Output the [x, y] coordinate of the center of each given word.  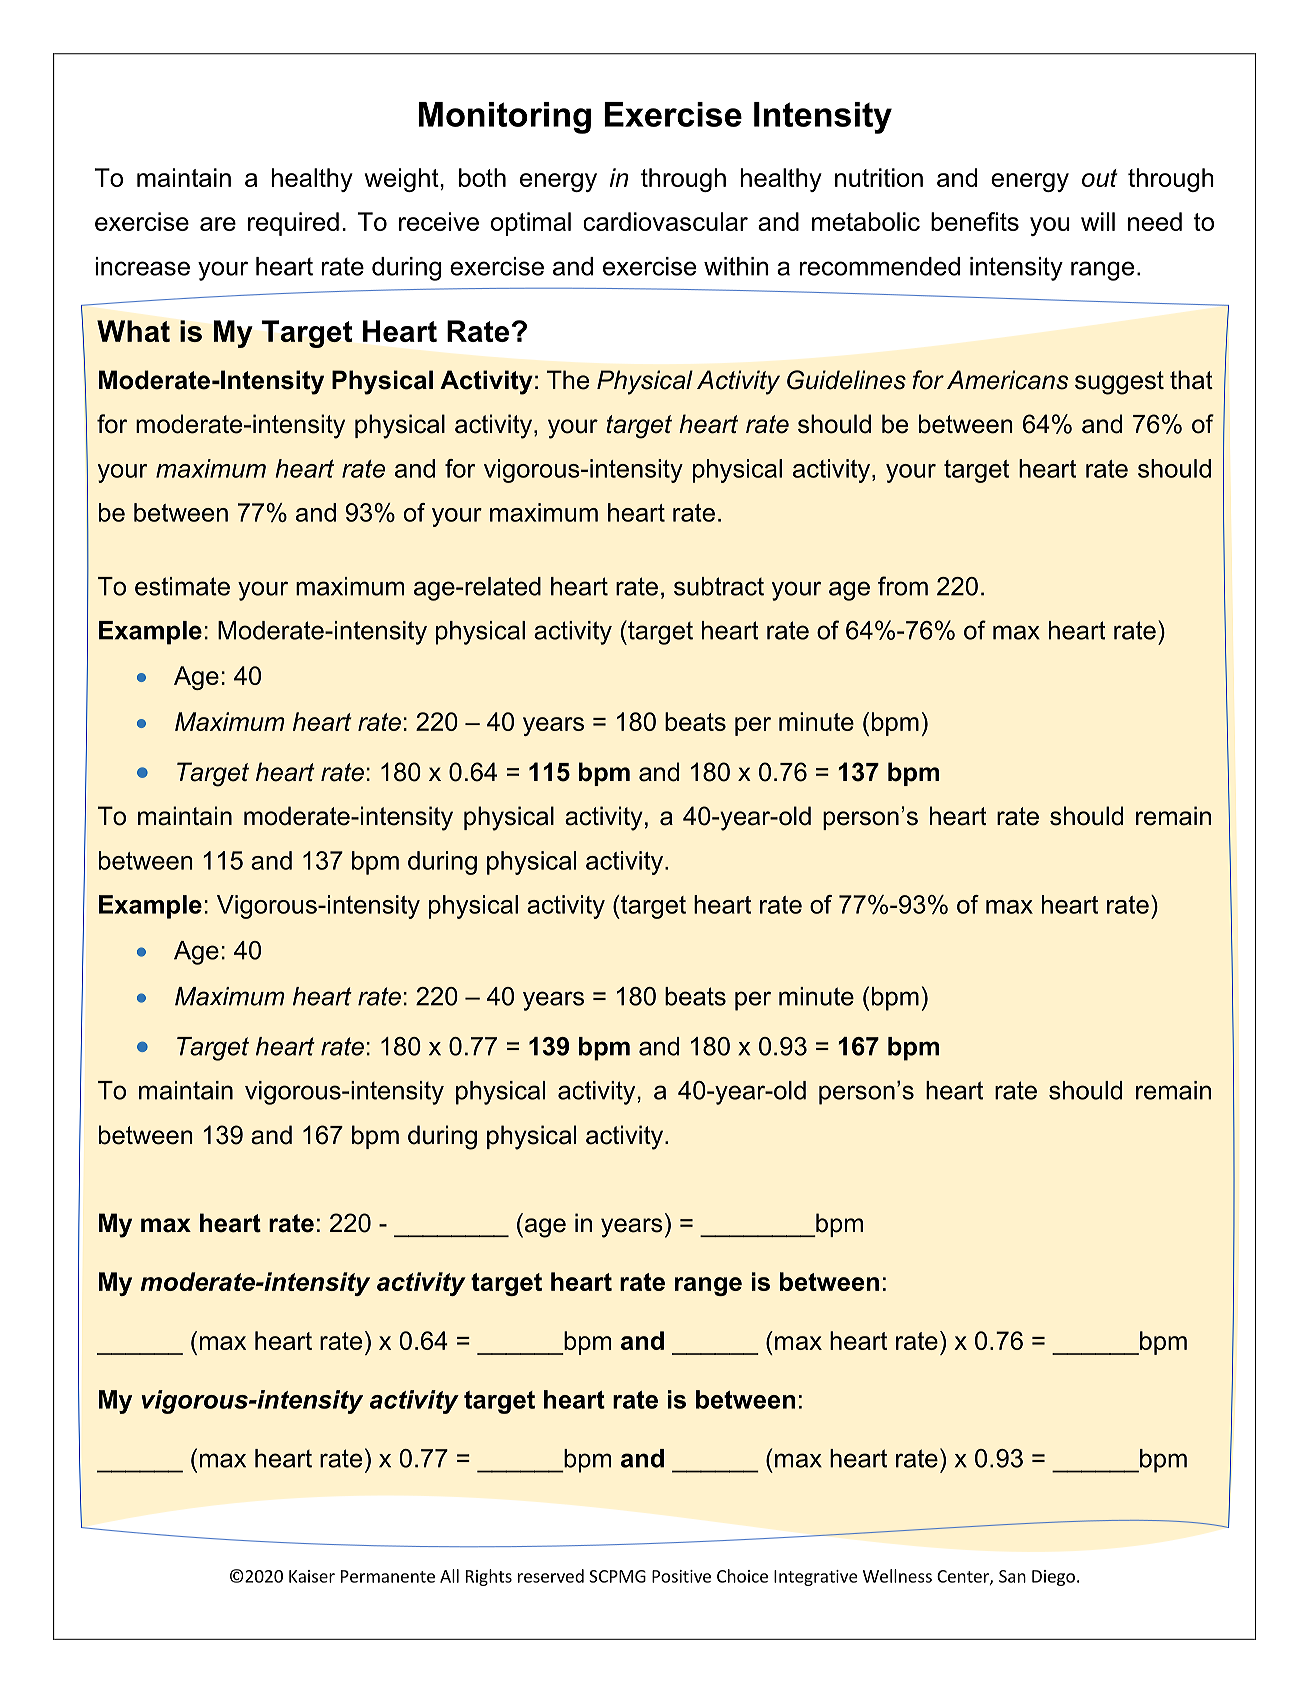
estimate [182, 586]
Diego [1053, 1578]
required [293, 224]
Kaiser [312, 1576]
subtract [719, 586]
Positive [681, 1576]
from [903, 586]
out [1100, 178]
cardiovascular [666, 221]
